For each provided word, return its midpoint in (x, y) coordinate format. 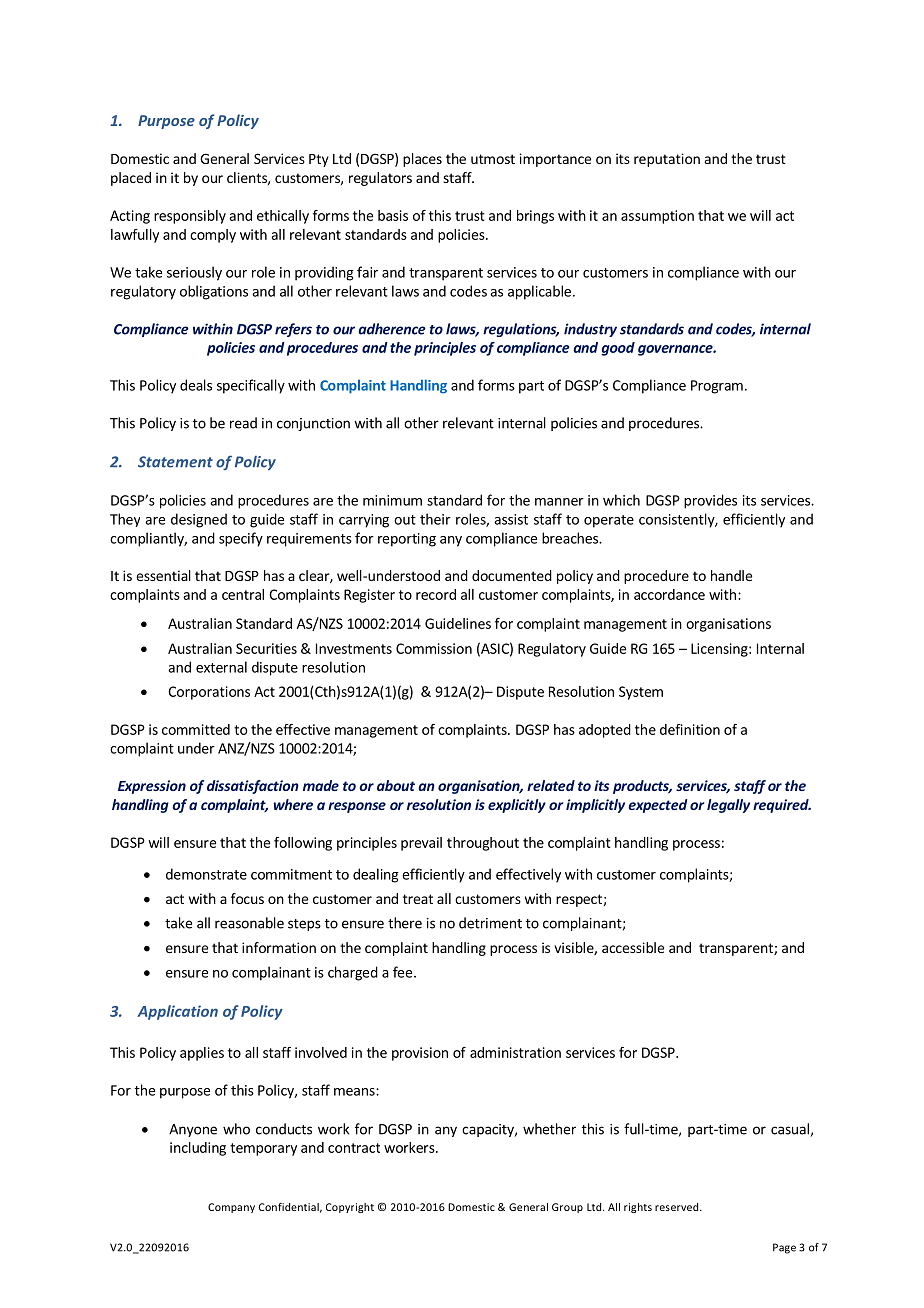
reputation (667, 160)
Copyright (350, 1208)
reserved (678, 1207)
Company (231, 1208)
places (422, 160)
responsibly (190, 217)
